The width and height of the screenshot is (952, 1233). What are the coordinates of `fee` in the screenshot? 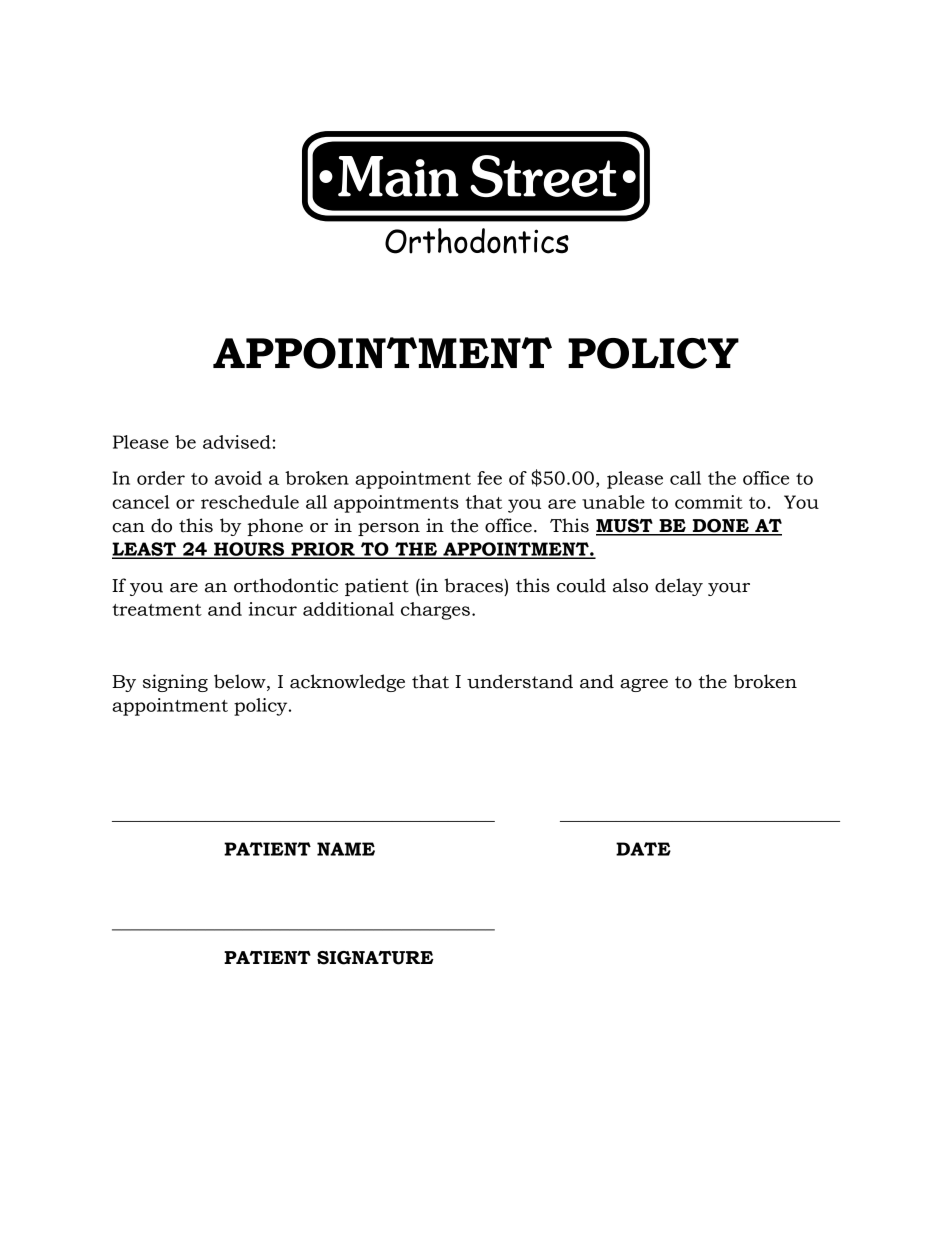 It's located at (489, 478).
